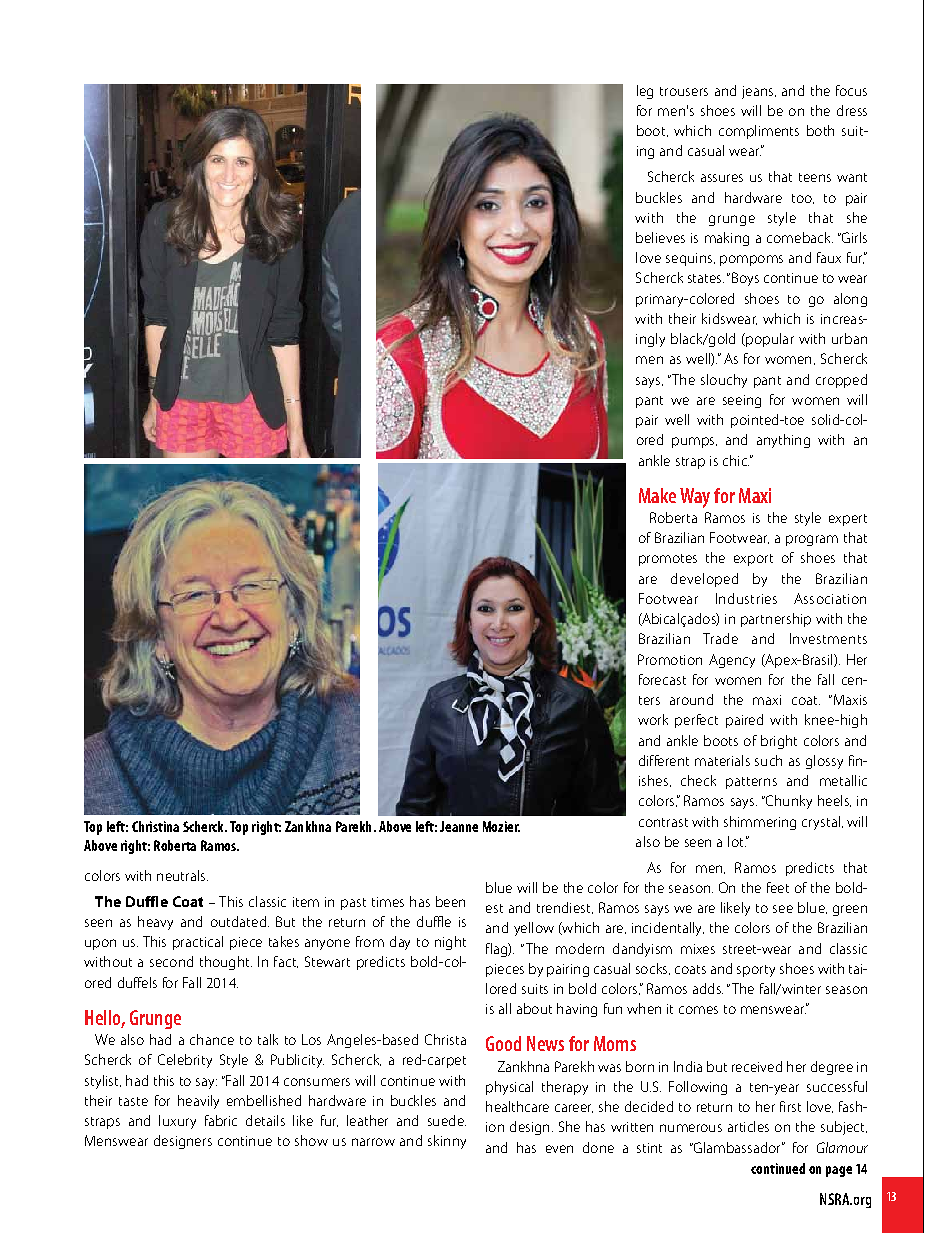 The height and width of the screenshot is (1233, 952). Describe the element at coordinates (645, 92) in the screenshot. I see `leg` at that location.
